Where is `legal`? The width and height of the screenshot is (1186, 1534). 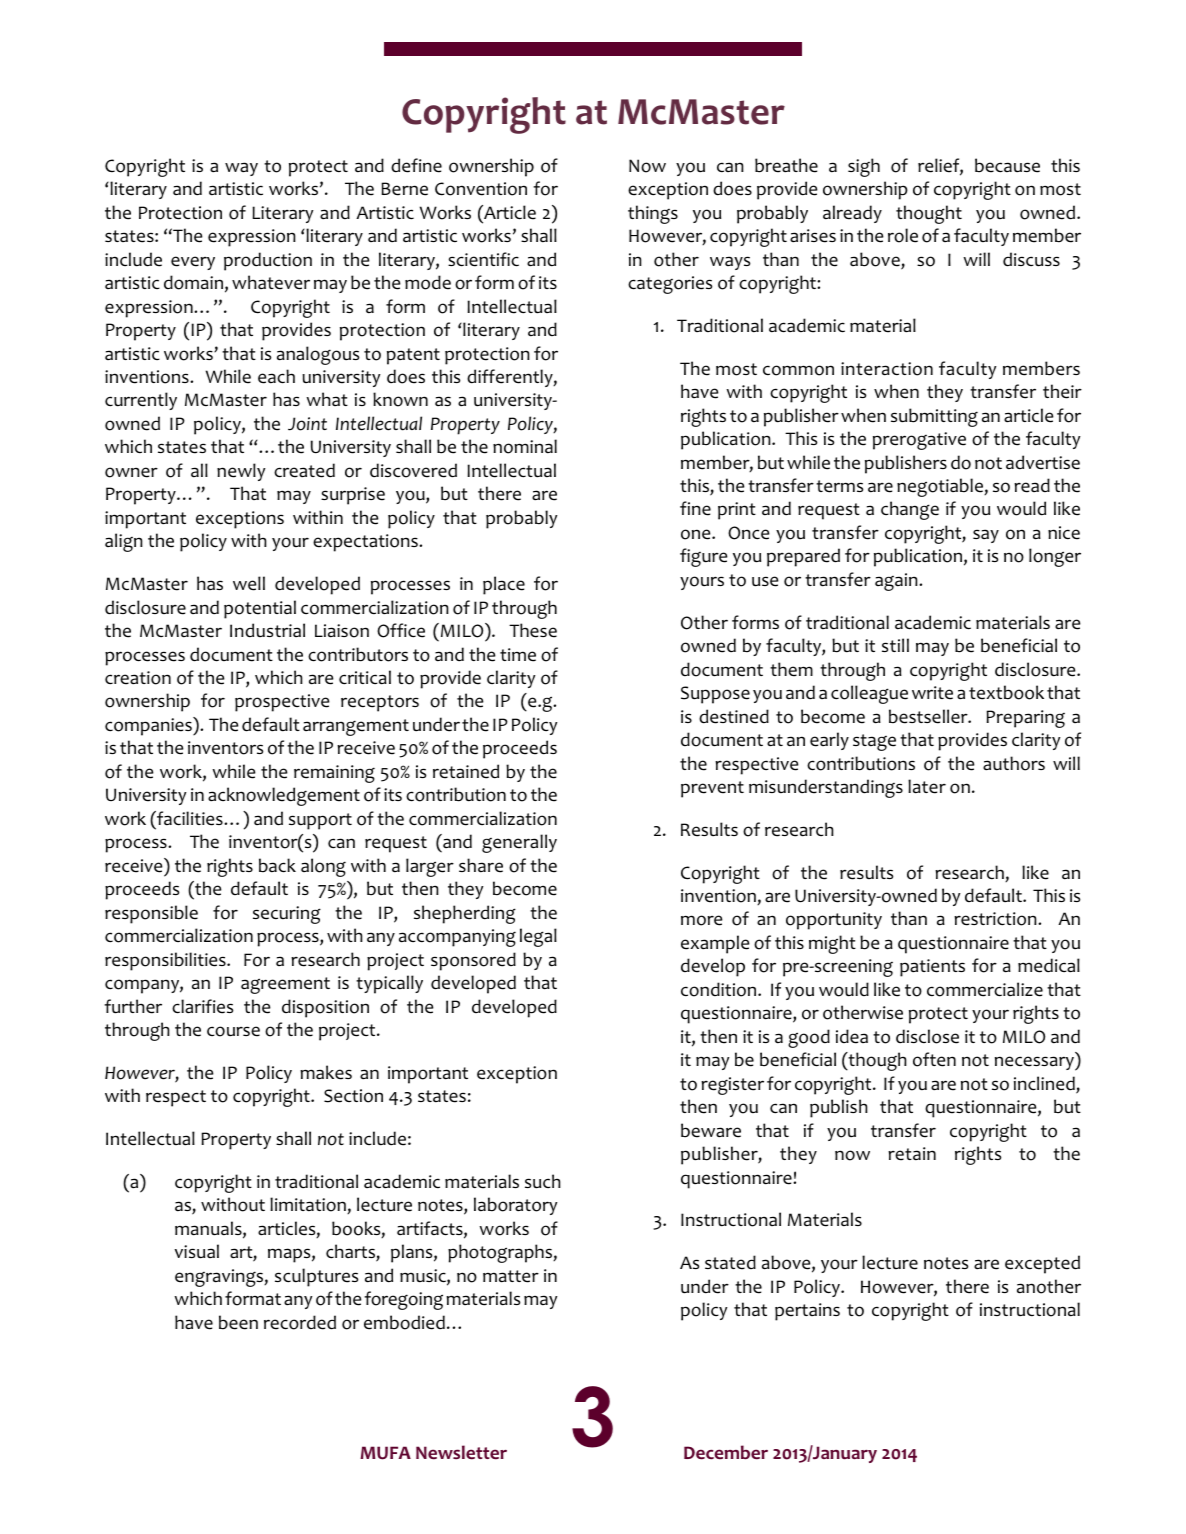 legal is located at coordinates (538, 937).
